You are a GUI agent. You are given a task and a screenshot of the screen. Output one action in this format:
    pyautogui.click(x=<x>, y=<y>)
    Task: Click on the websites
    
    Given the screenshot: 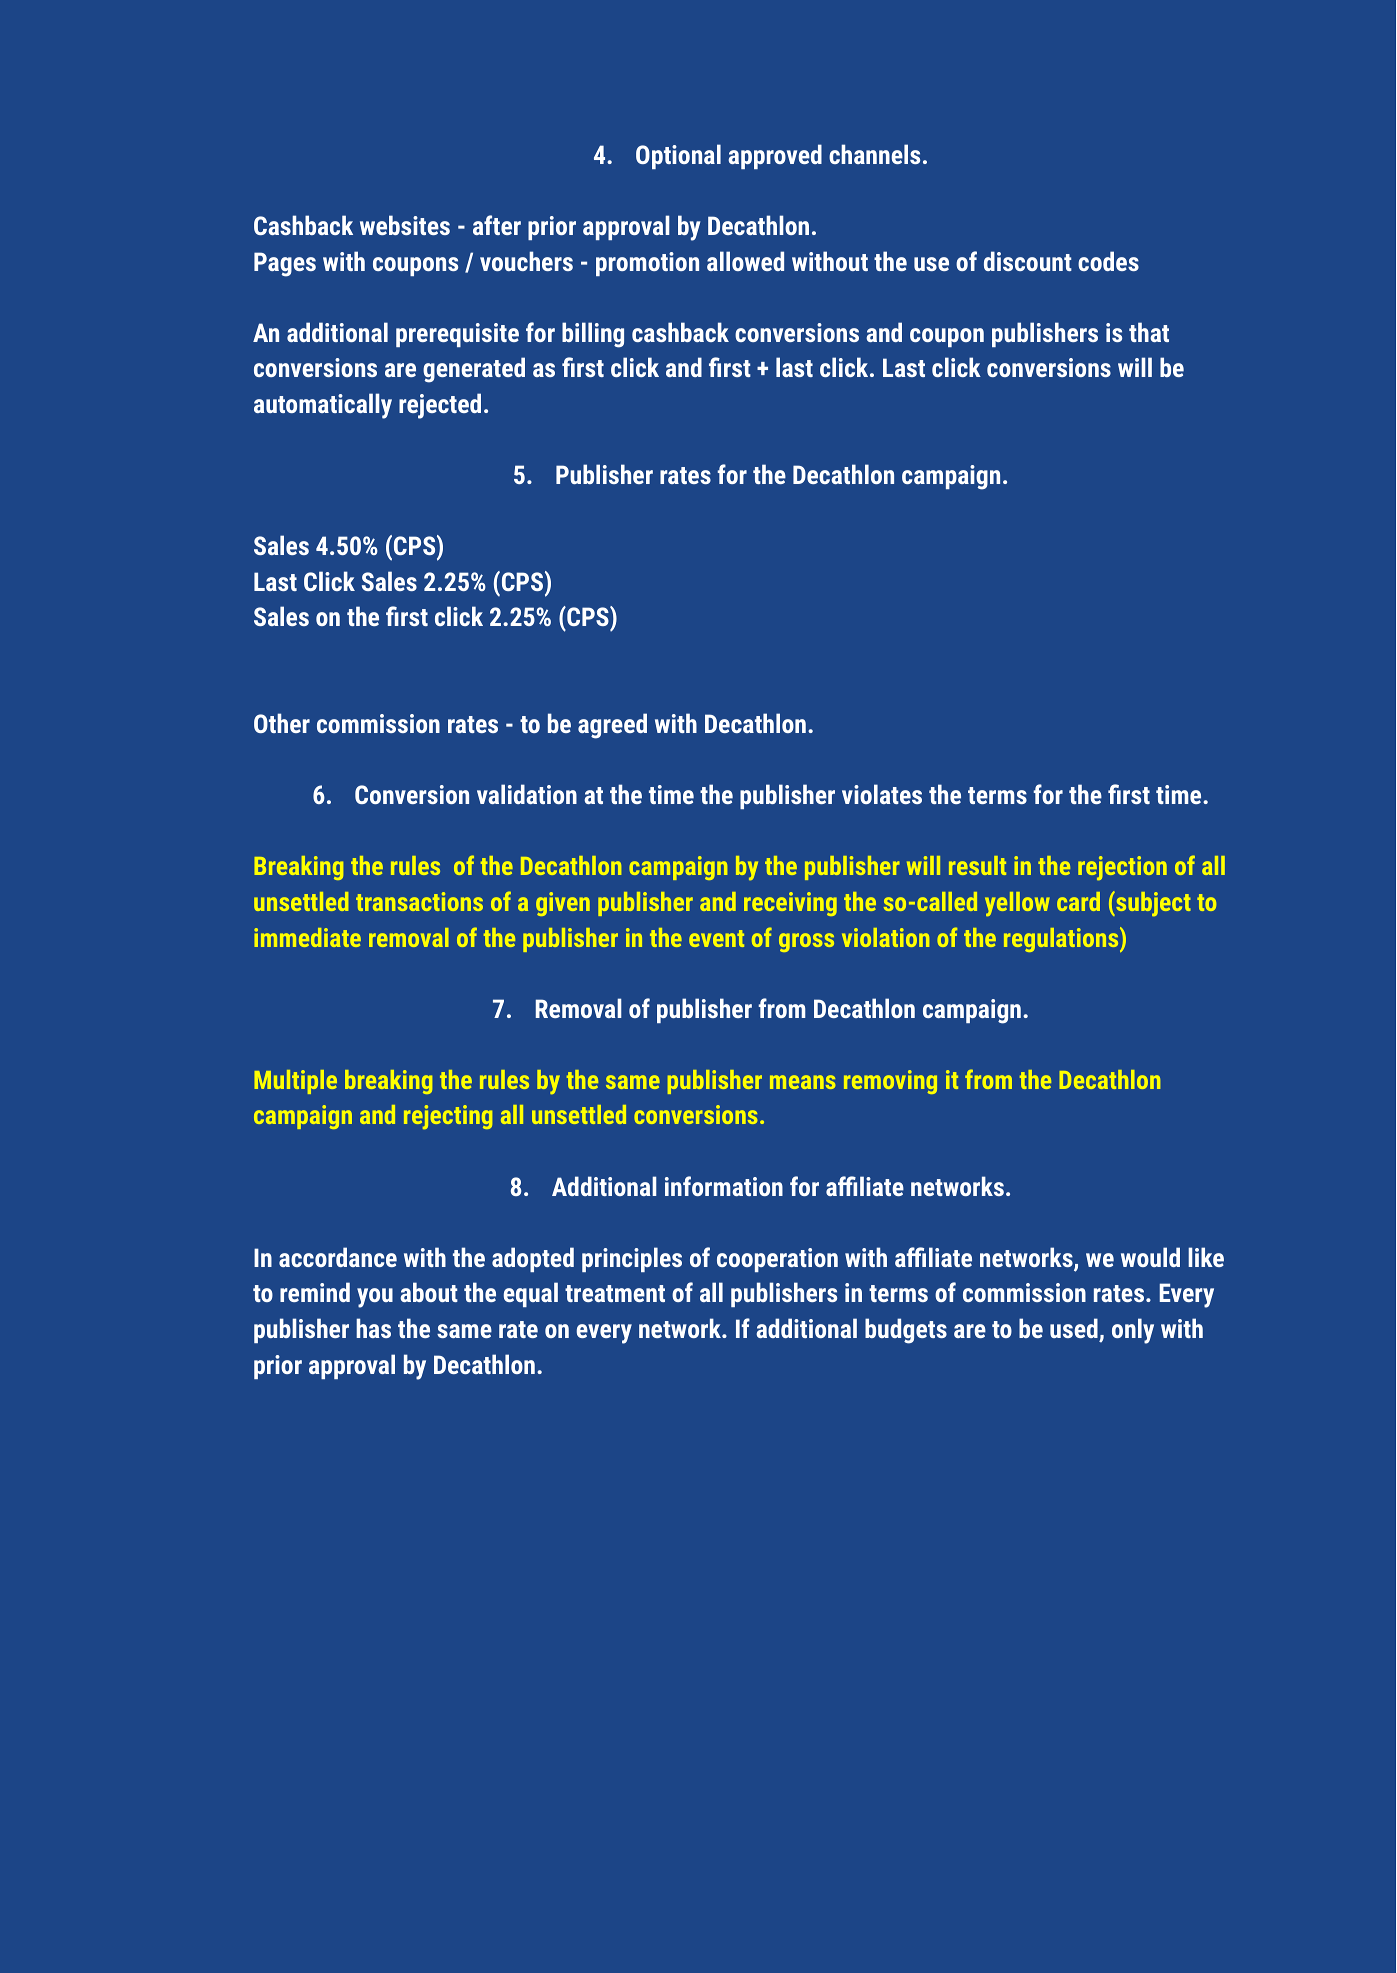 What is the action you would take?
    pyautogui.click(x=405, y=225)
